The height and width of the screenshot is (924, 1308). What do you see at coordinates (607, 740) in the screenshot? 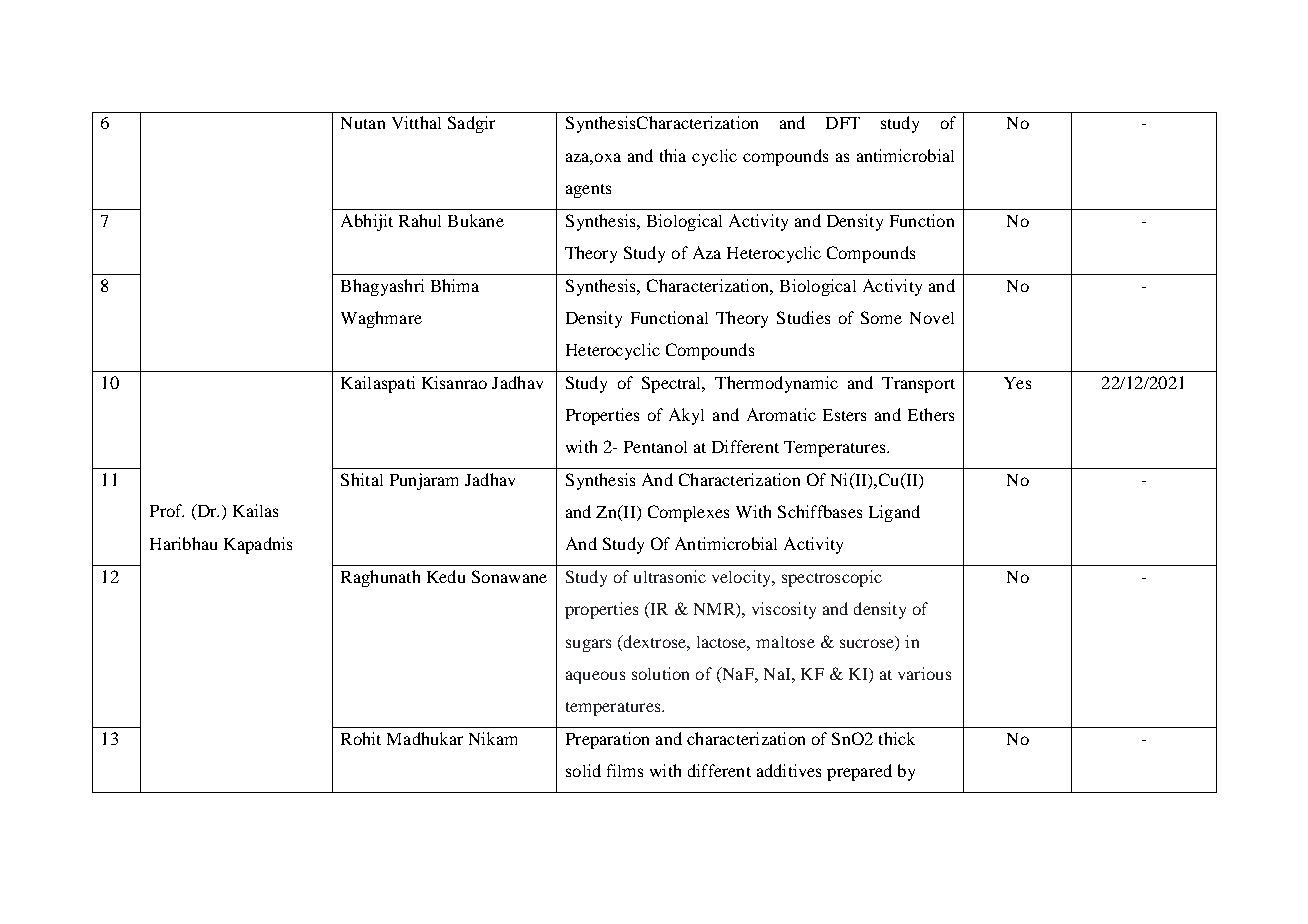
I see `Preparation` at bounding box center [607, 740].
